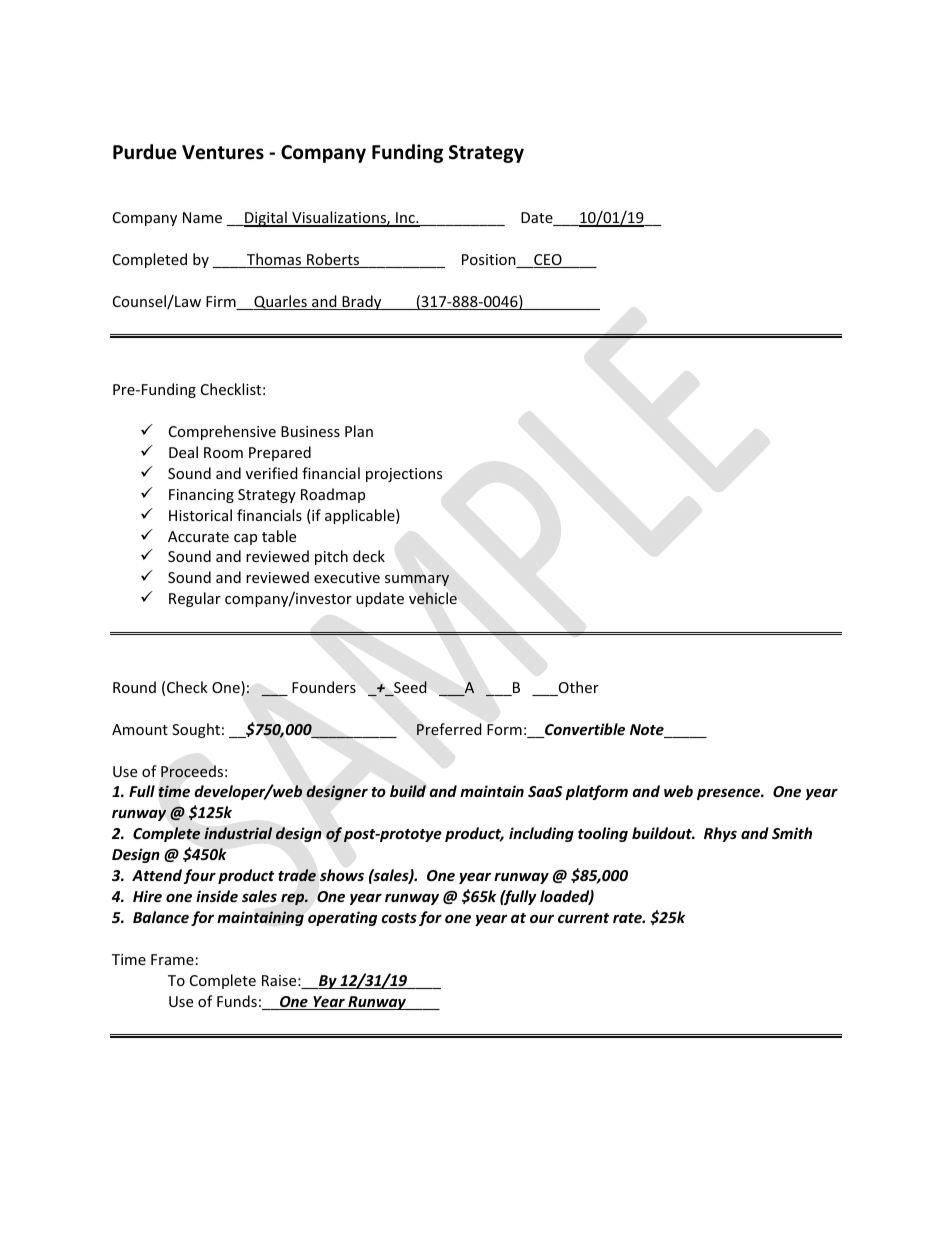  What do you see at coordinates (720, 834) in the screenshot?
I see `Rhys` at bounding box center [720, 834].
